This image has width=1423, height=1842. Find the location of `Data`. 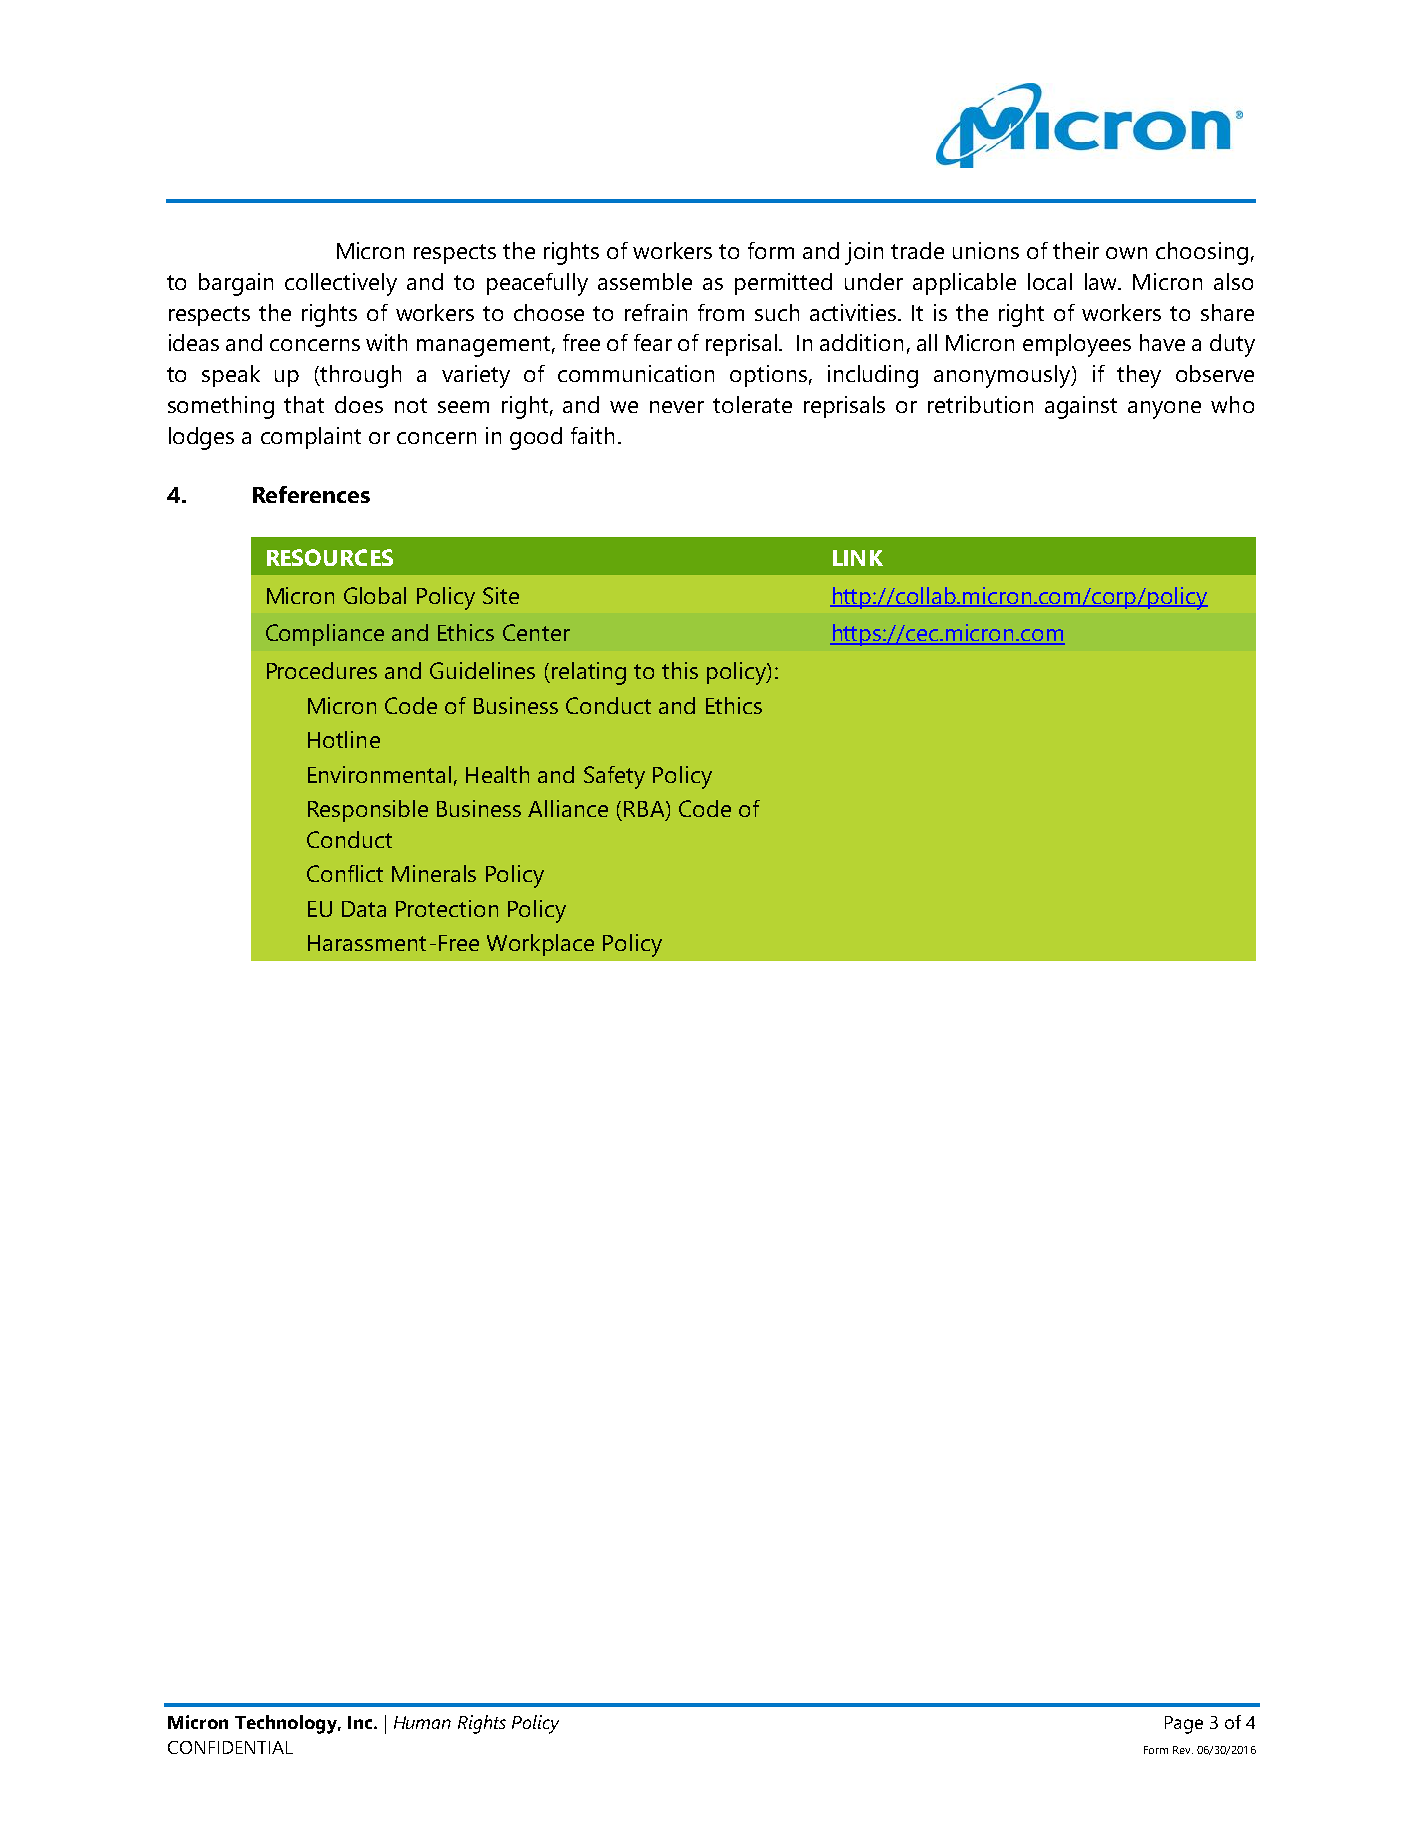

Data is located at coordinates (364, 909).
